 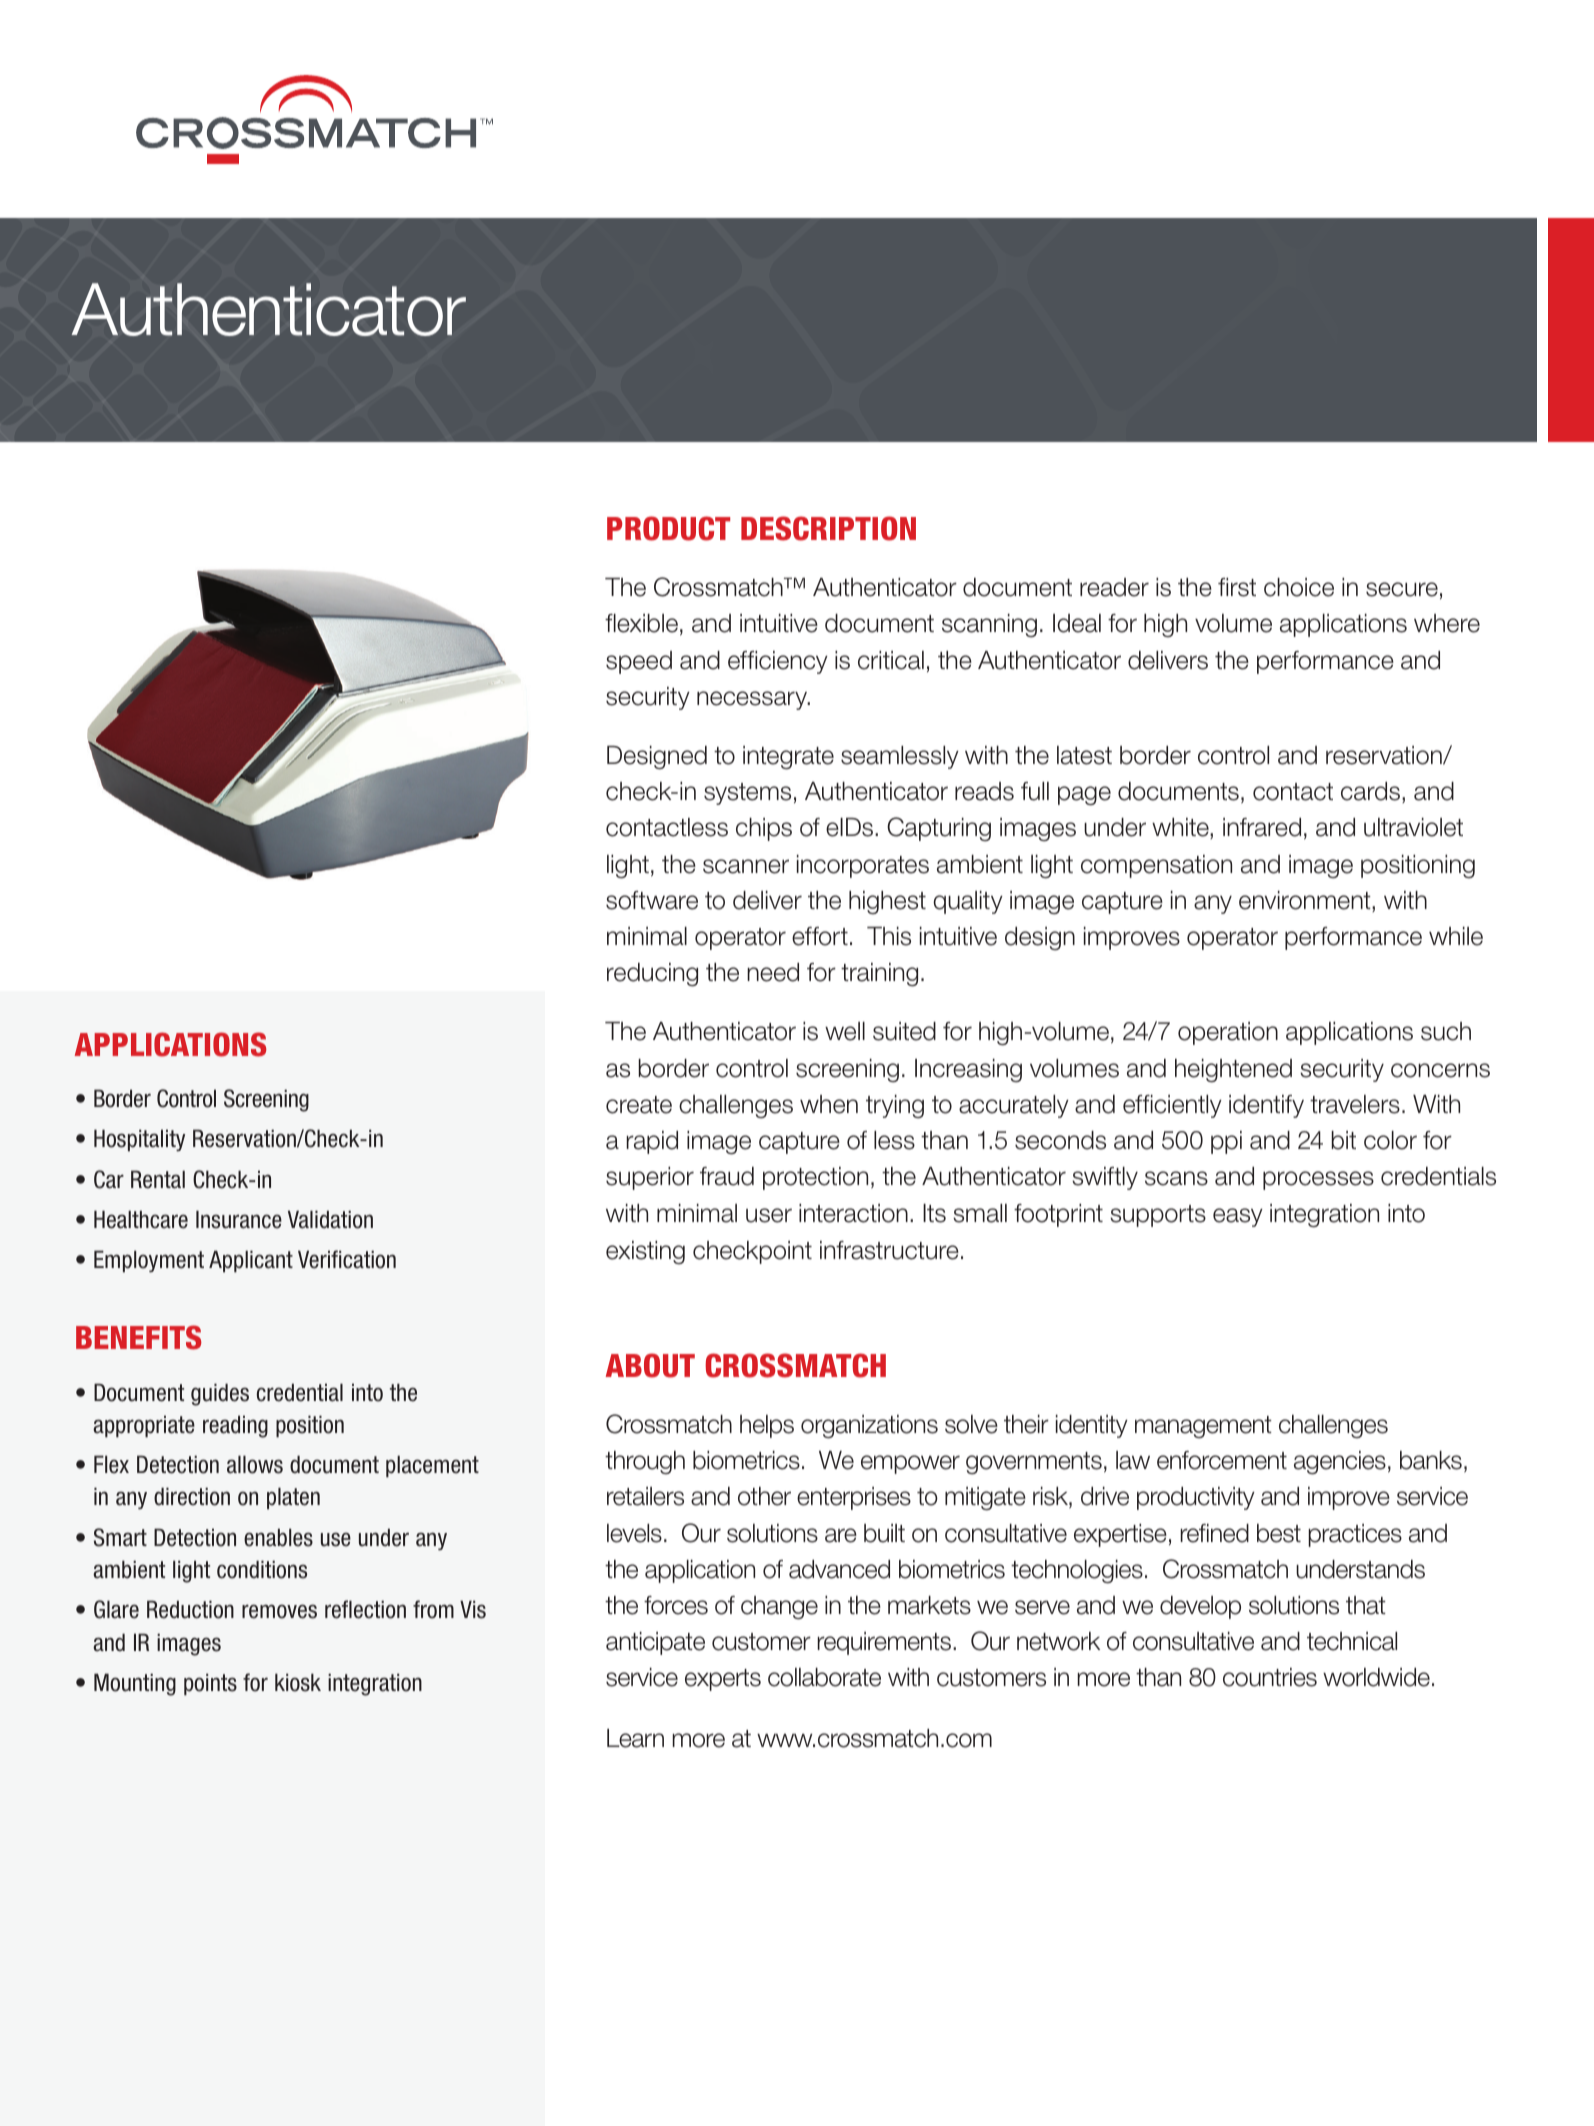 I want to click on collaborate, so click(x=824, y=1677).
